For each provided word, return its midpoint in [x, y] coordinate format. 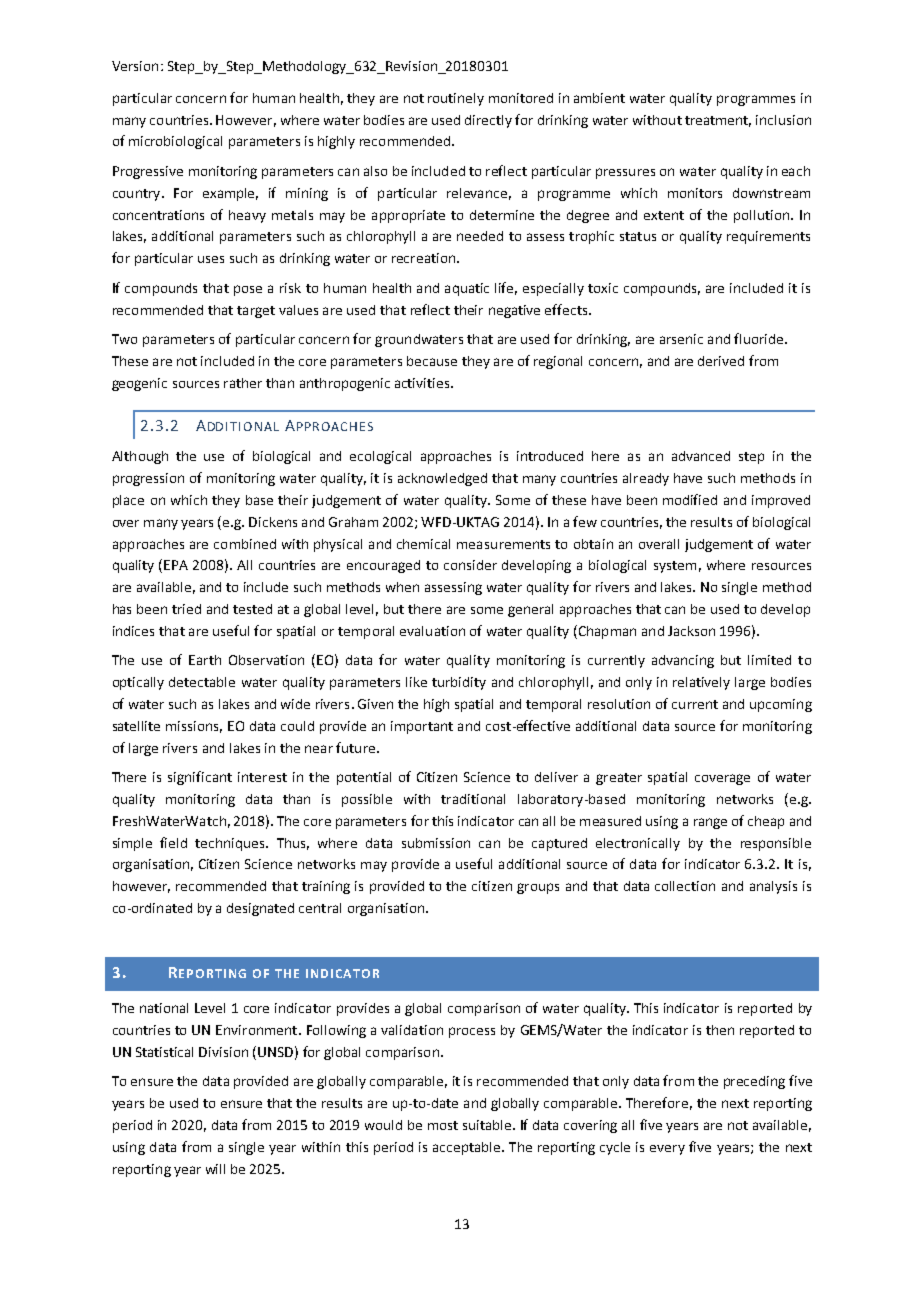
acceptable [468, 1148]
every [667, 1150]
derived [721, 361]
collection [685, 886]
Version [135, 66]
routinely [456, 99]
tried [186, 609]
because [432, 361]
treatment [718, 121]
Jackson [691, 631]
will [215, 1169]
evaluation [432, 631]
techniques [231, 844]
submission [436, 843]
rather [243, 383]
